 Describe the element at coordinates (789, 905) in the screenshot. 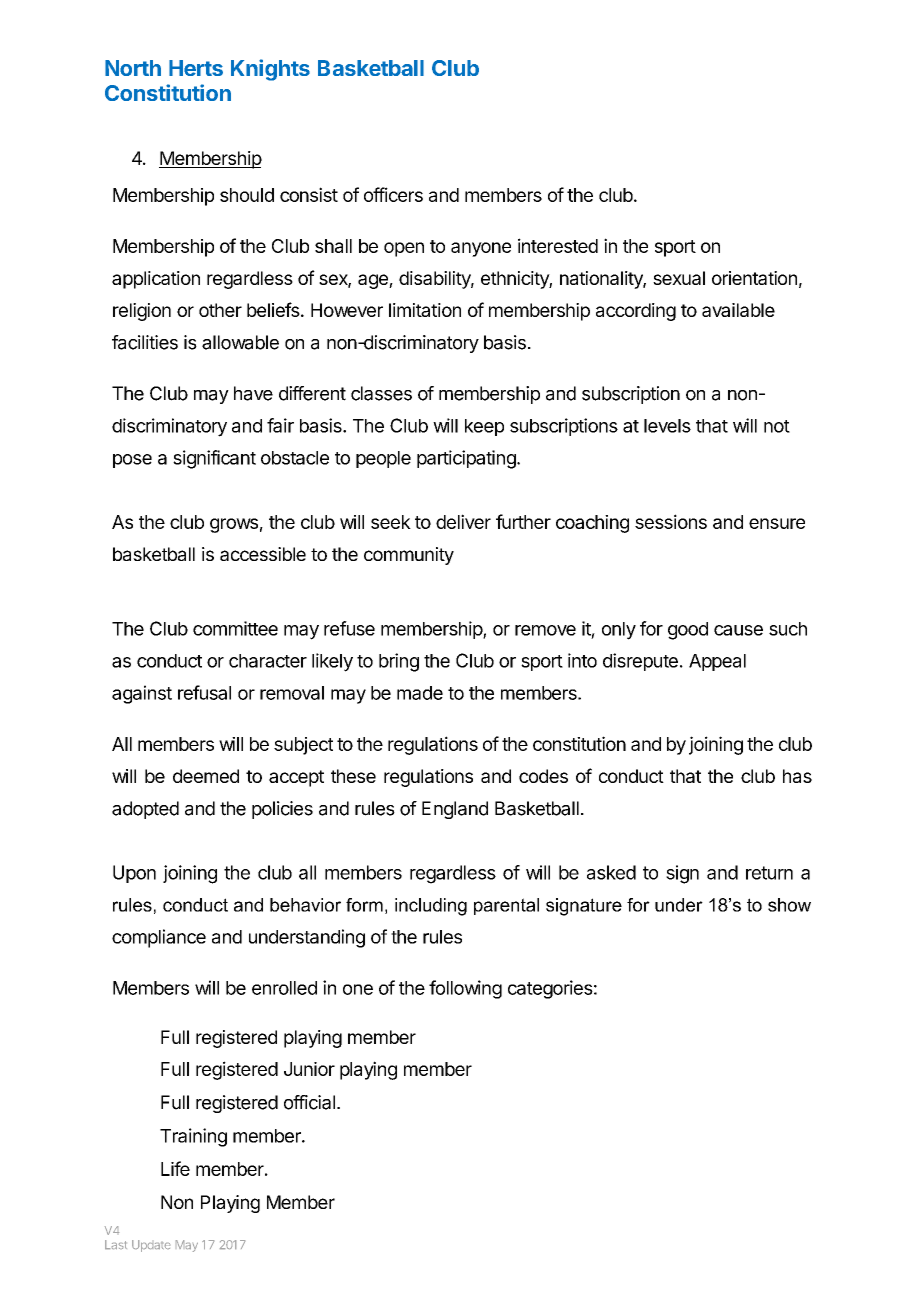

I see `show` at that location.
